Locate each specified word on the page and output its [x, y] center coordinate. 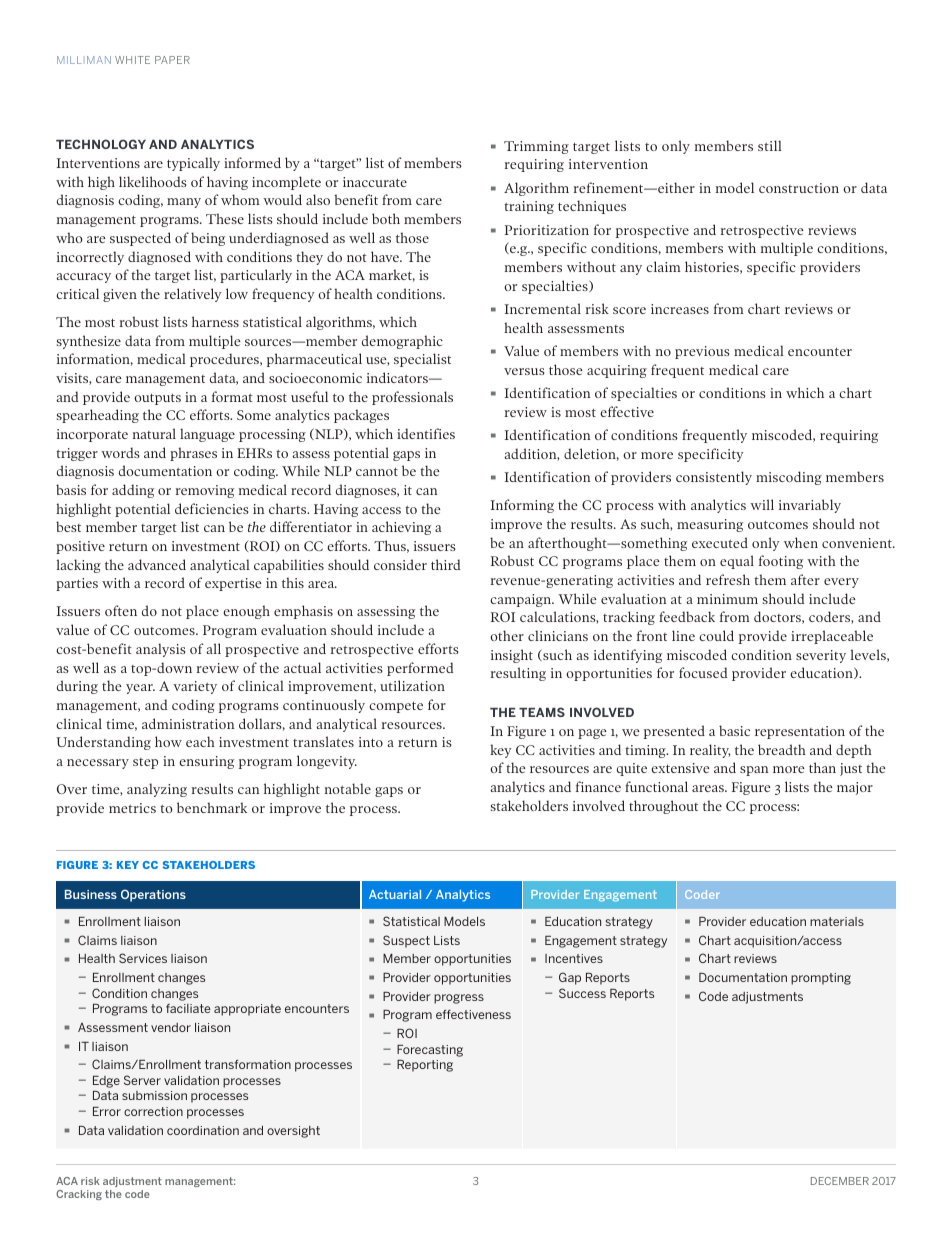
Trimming [536, 147]
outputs [157, 399]
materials [837, 921]
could [716, 635]
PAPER [172, 60]
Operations [153, 895]
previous [702, 352]
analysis [161, 650]
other [507, 635]
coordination [203, 1130]
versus [524, 371]
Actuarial [395, 894]
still [770, 145]
